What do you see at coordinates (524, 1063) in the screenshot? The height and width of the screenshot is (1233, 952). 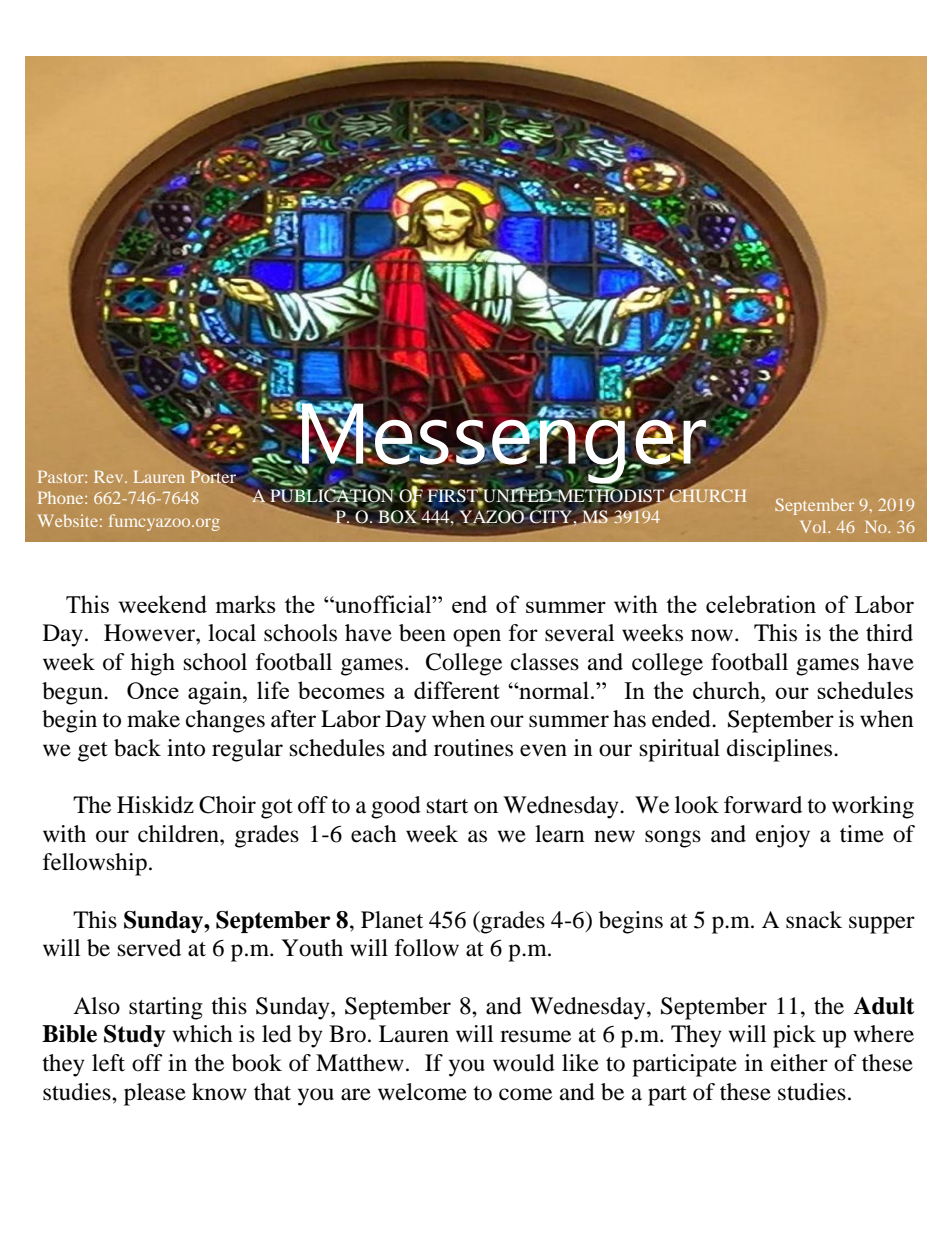 I see `would` at bounding box center [524, 1063].
